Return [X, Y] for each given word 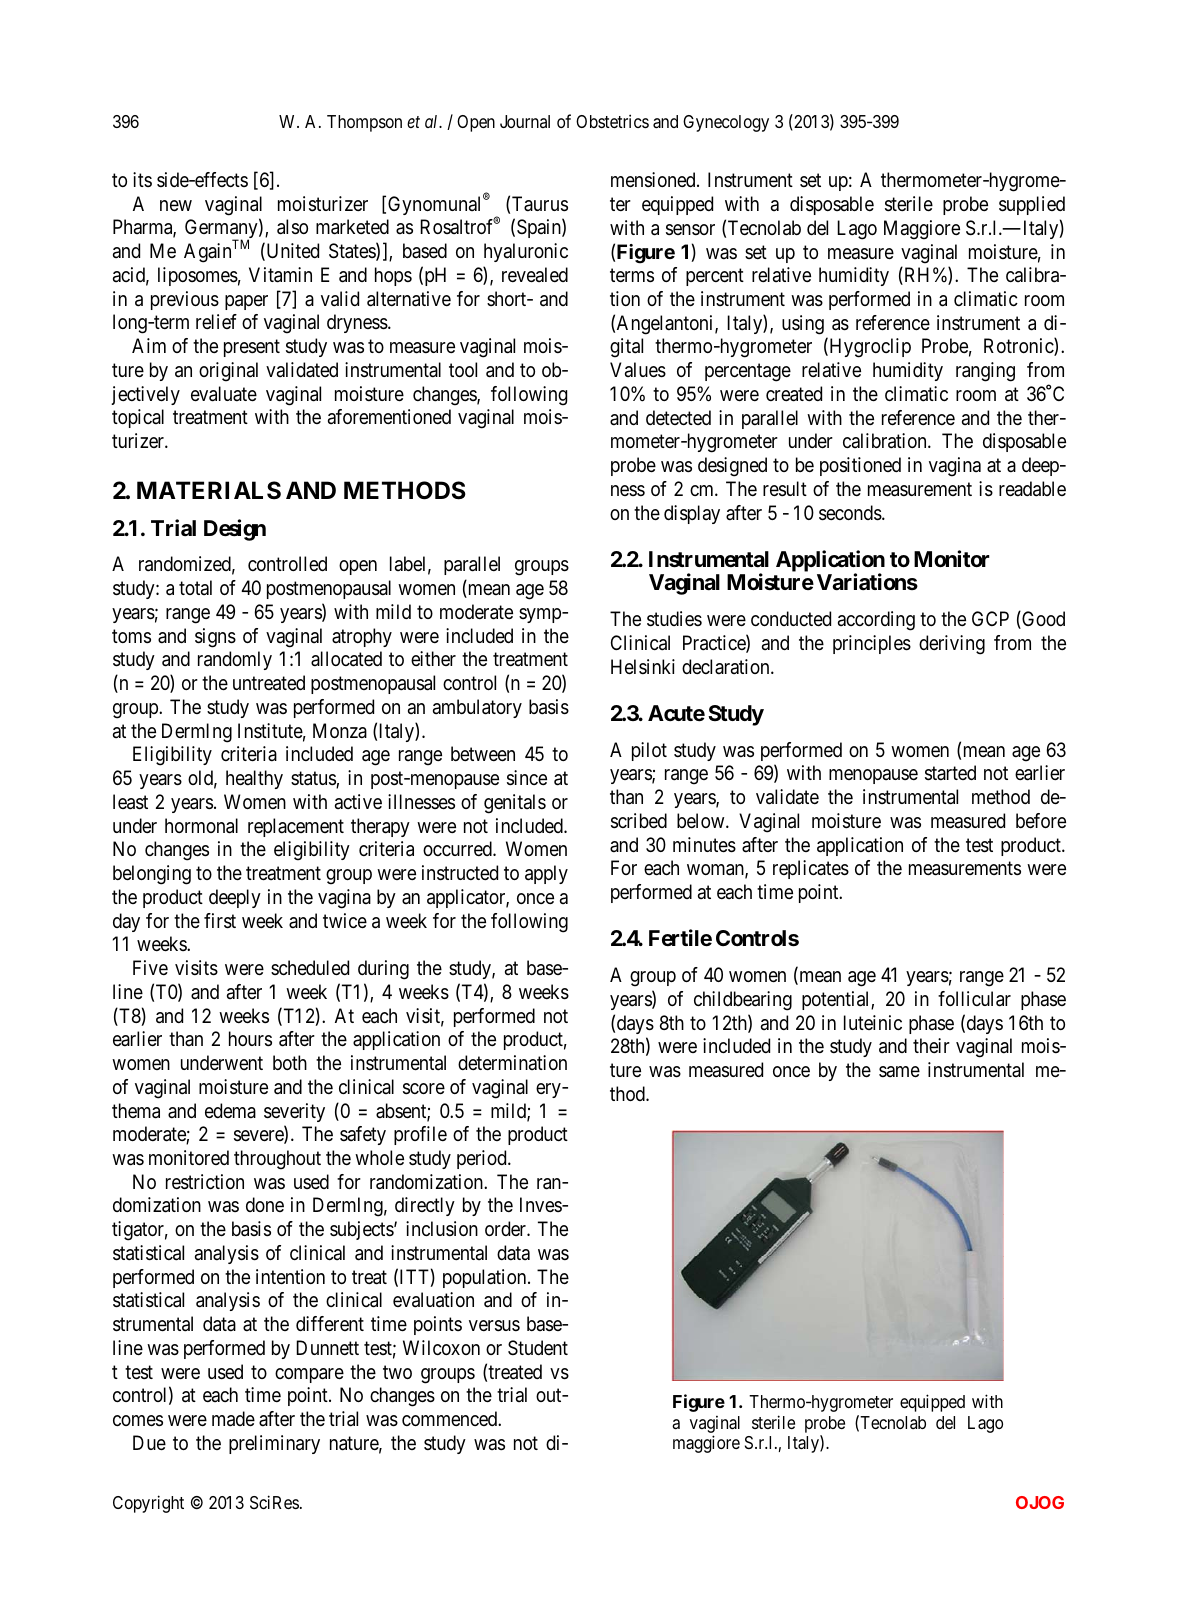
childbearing [743, 1001]
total [195, 587]
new [176, 206]
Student [538, 1347]
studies [674, 619]
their [931, 1045]
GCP [990, 618]
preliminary [274, 1444]
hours [250, 1039]
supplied [1032, 205]
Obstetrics [612, 121]
